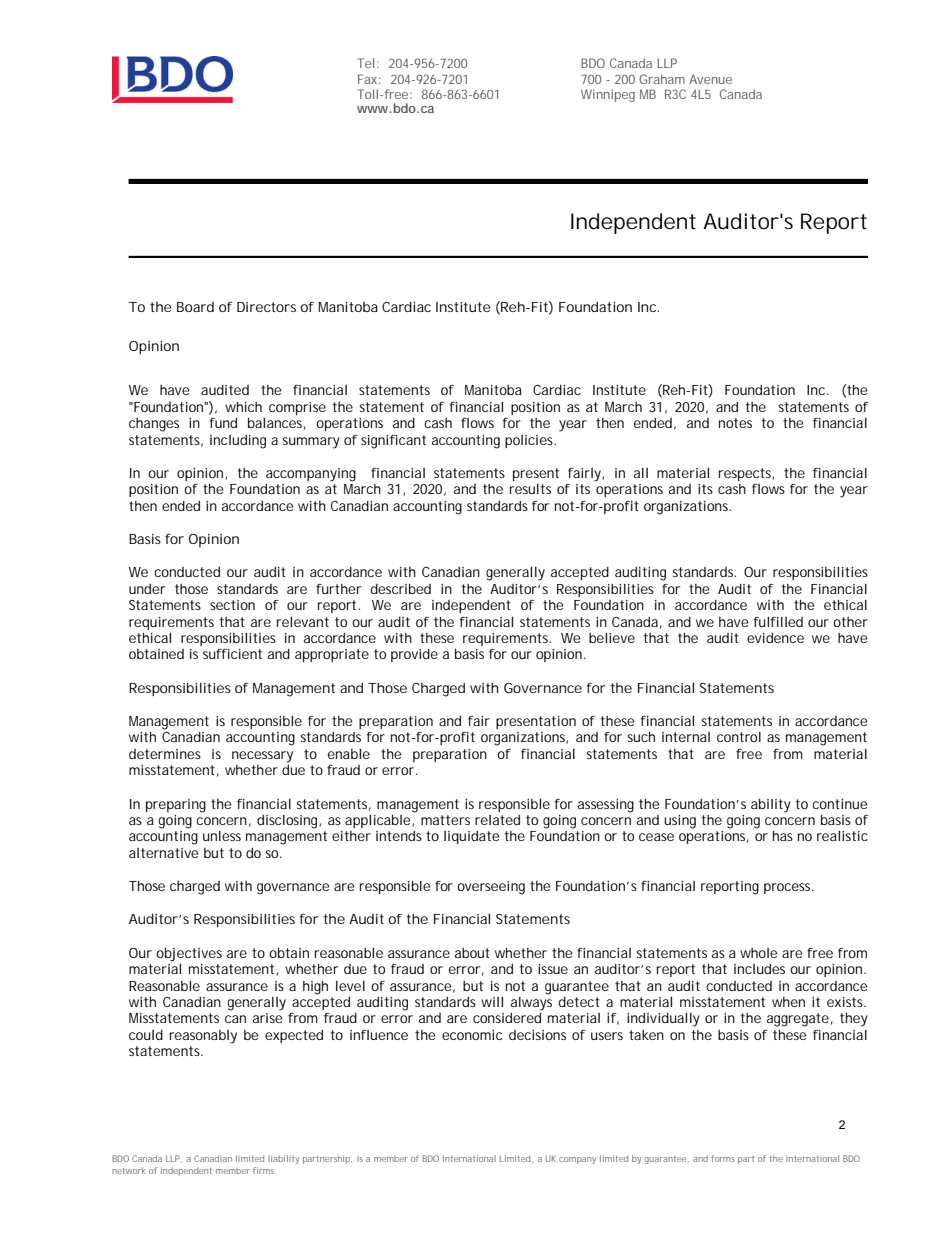 Image resolution: width=952 pixels, height=1233 pixels. What do you see at coordinates (472, 1035) in the page?
I see `economic` at bounding box center [472, 1035].
